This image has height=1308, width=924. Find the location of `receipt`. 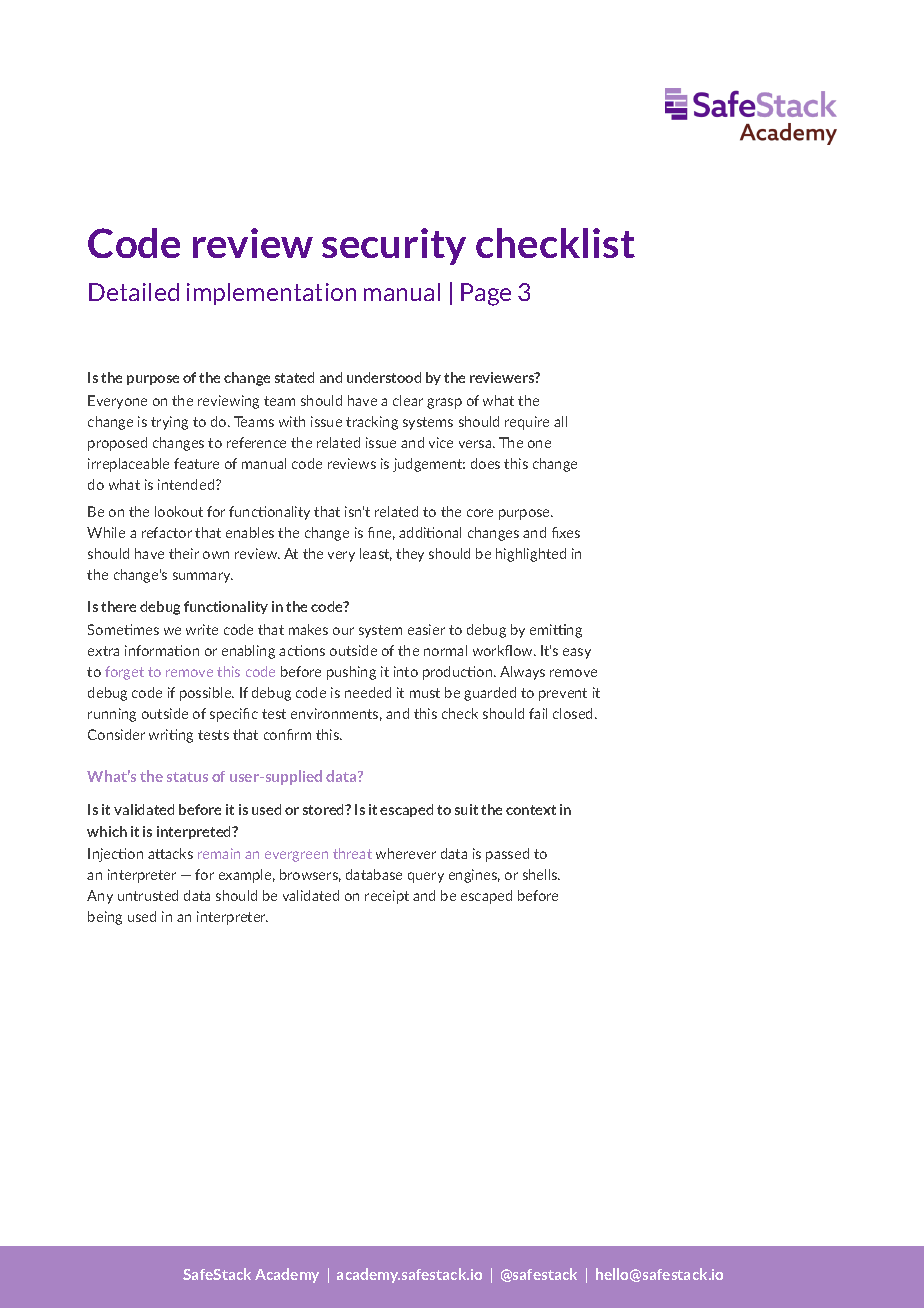

receipt is located at coordinates (387, 897).
